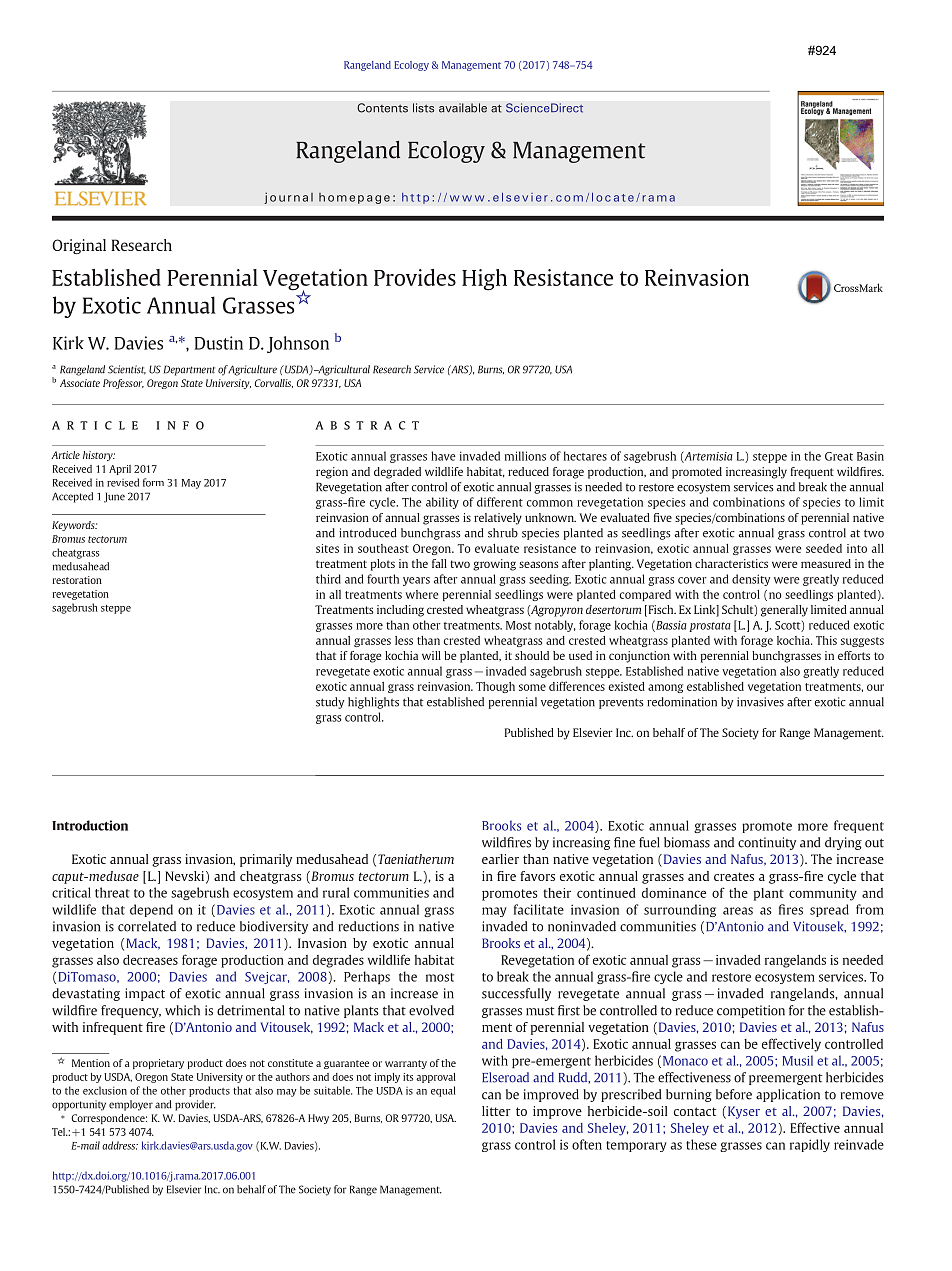 The height and width of the image is (1271, 952). I want to click on form, so click(153, 482).
